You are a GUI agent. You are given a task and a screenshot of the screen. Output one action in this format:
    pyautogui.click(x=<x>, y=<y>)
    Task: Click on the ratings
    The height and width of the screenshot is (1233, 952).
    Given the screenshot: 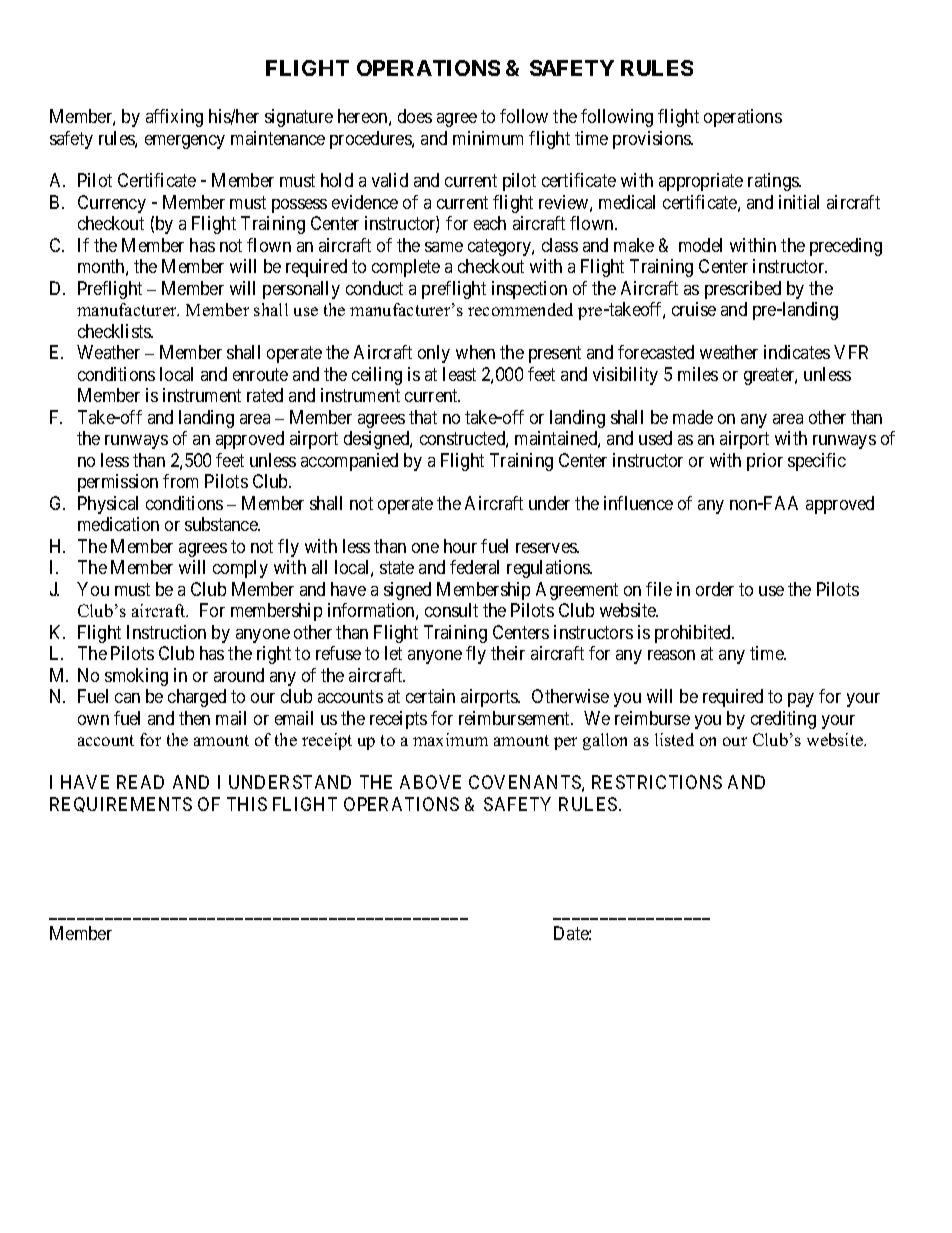 What is the action you would take?
    pyautogui.click(x=774, y=182)
